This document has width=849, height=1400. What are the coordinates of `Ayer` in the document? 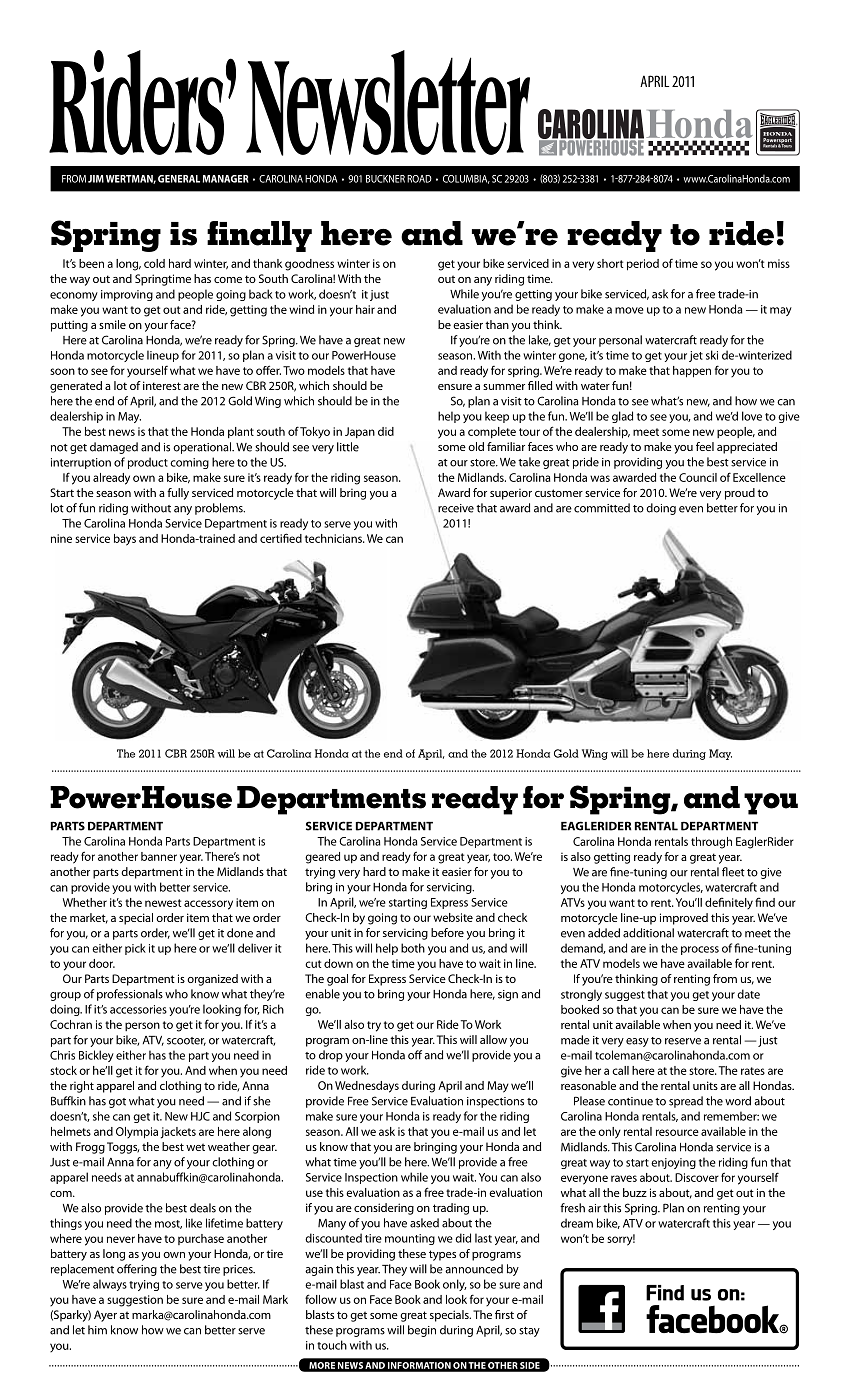 It's located at (105, 1316).
